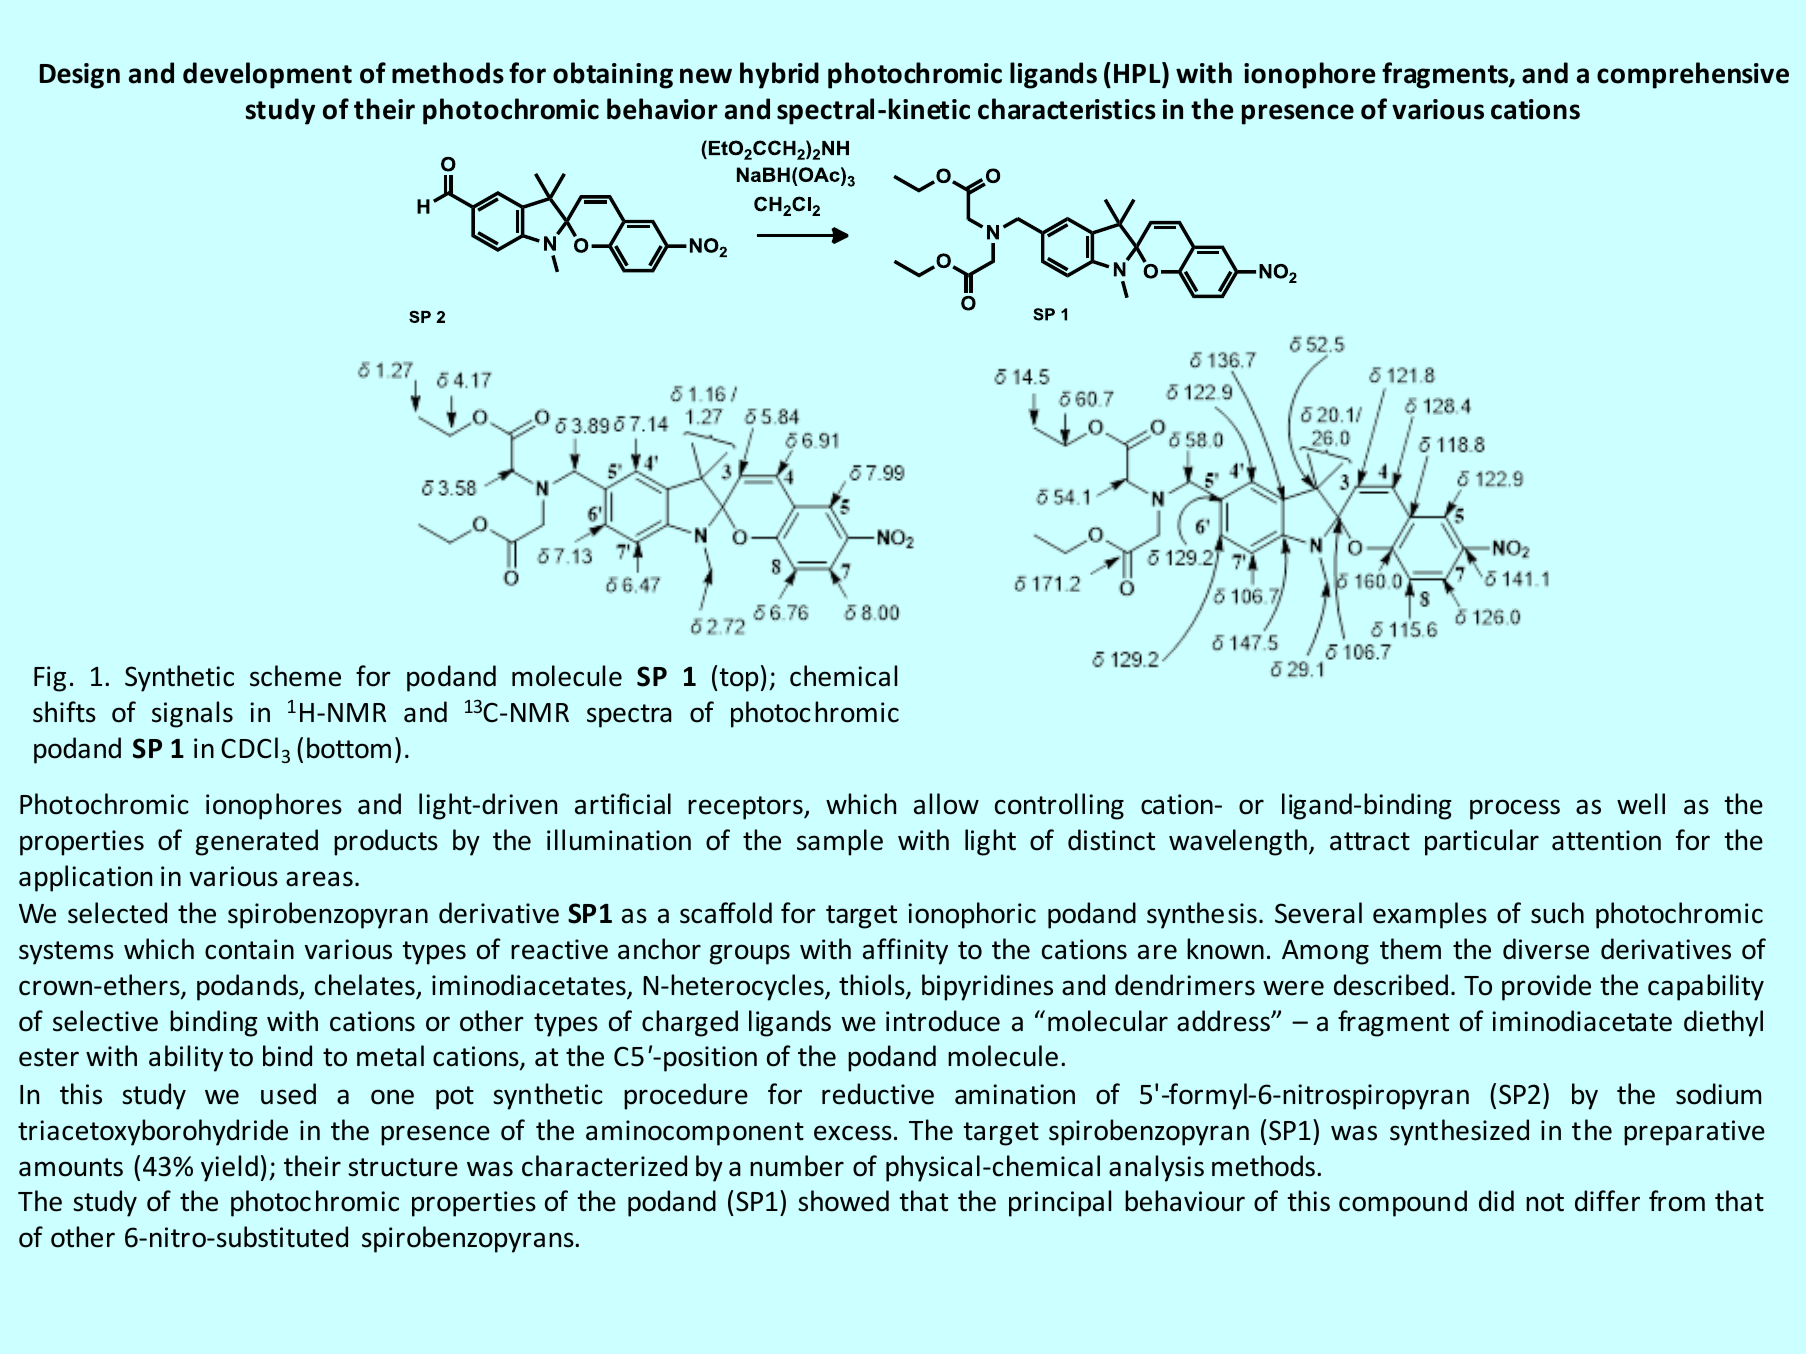 This screenshot has height=1354, width=1806. I want to click on affinity, so click(905, 951).
